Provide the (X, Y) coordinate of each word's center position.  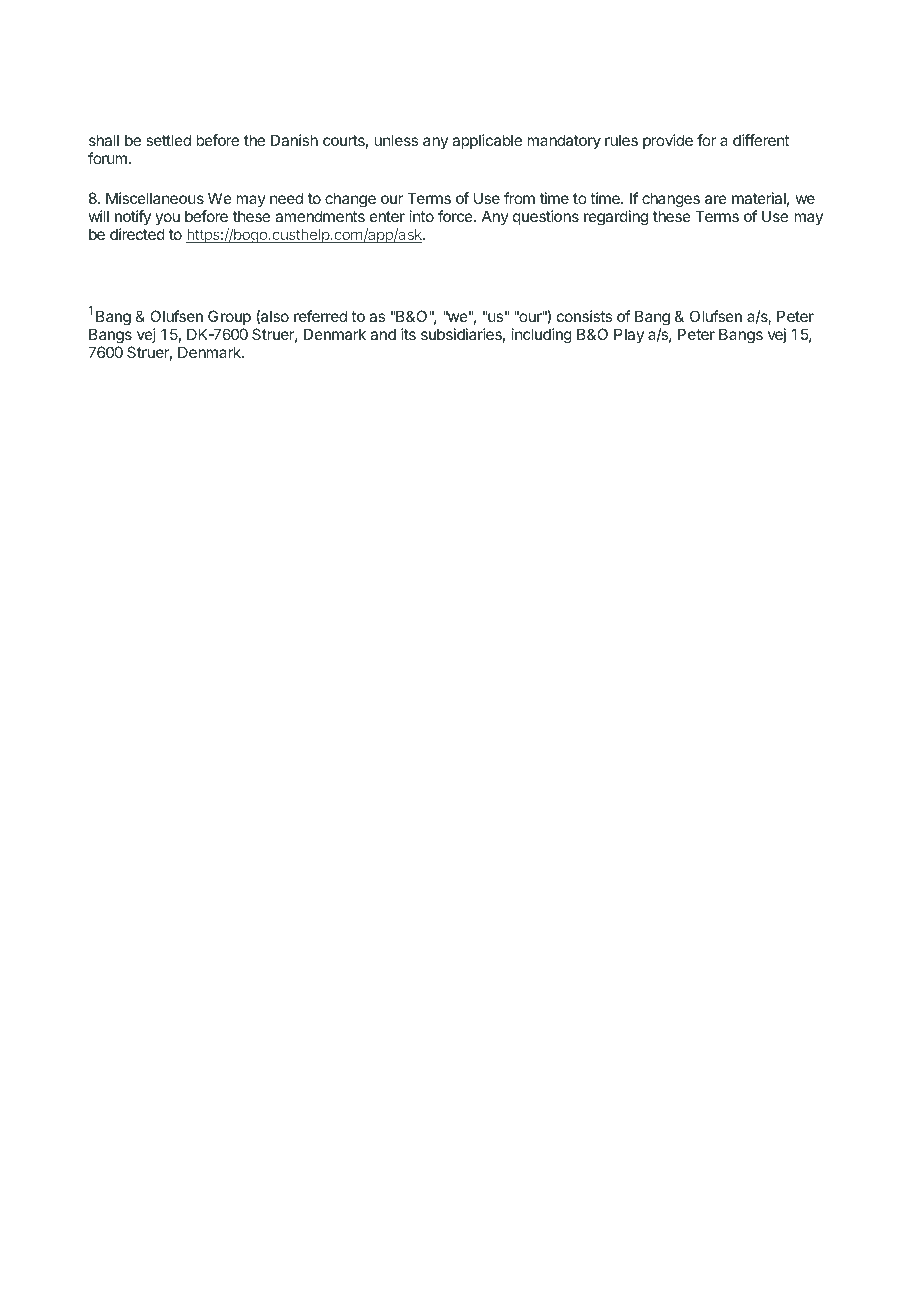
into (422, 216)
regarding (616, 218)
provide (668, 141)
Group (229, 317)
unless (396, 140)
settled (168, 140)
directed (137, 234)
